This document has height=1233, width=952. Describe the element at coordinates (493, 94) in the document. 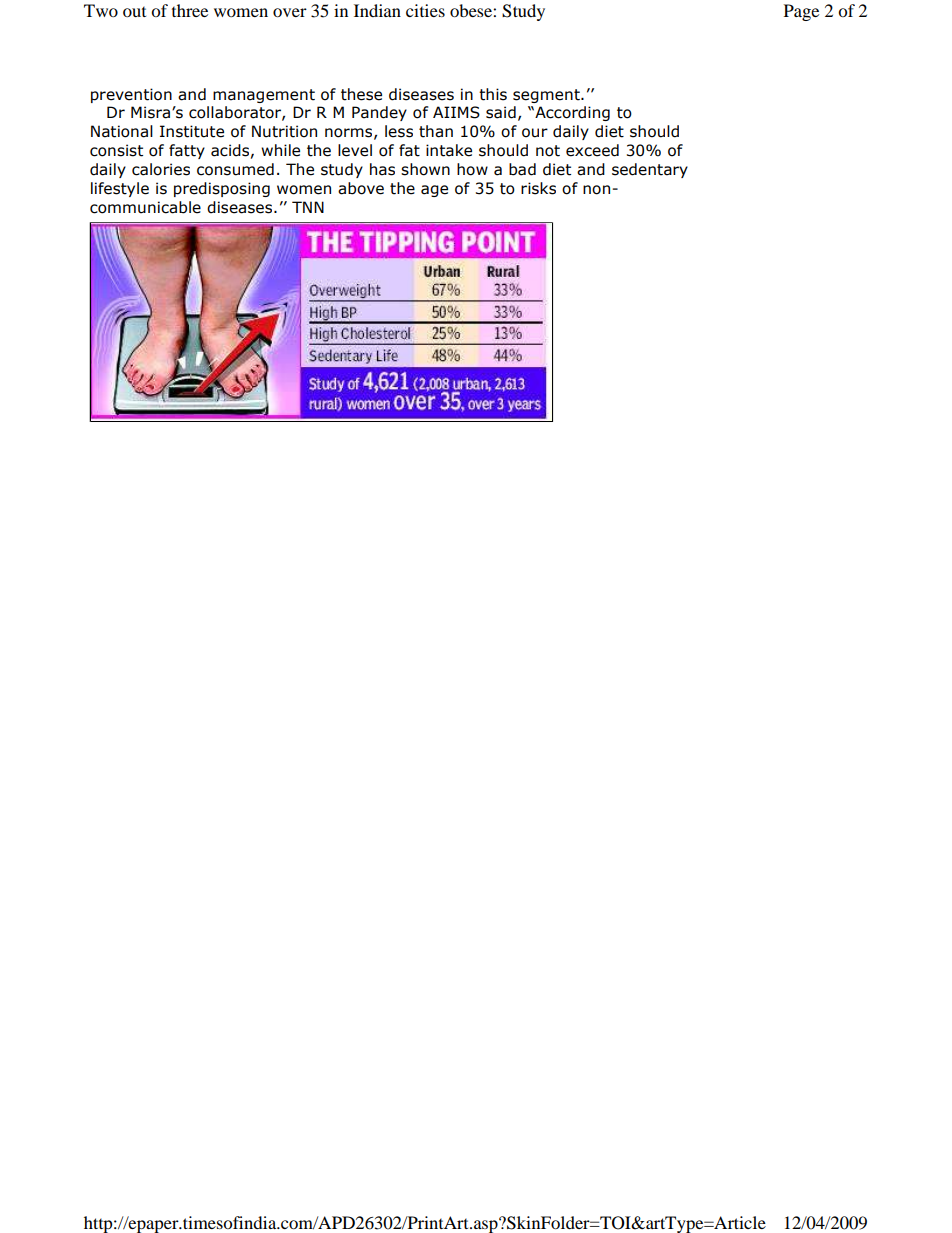

I see `this` at that location.
